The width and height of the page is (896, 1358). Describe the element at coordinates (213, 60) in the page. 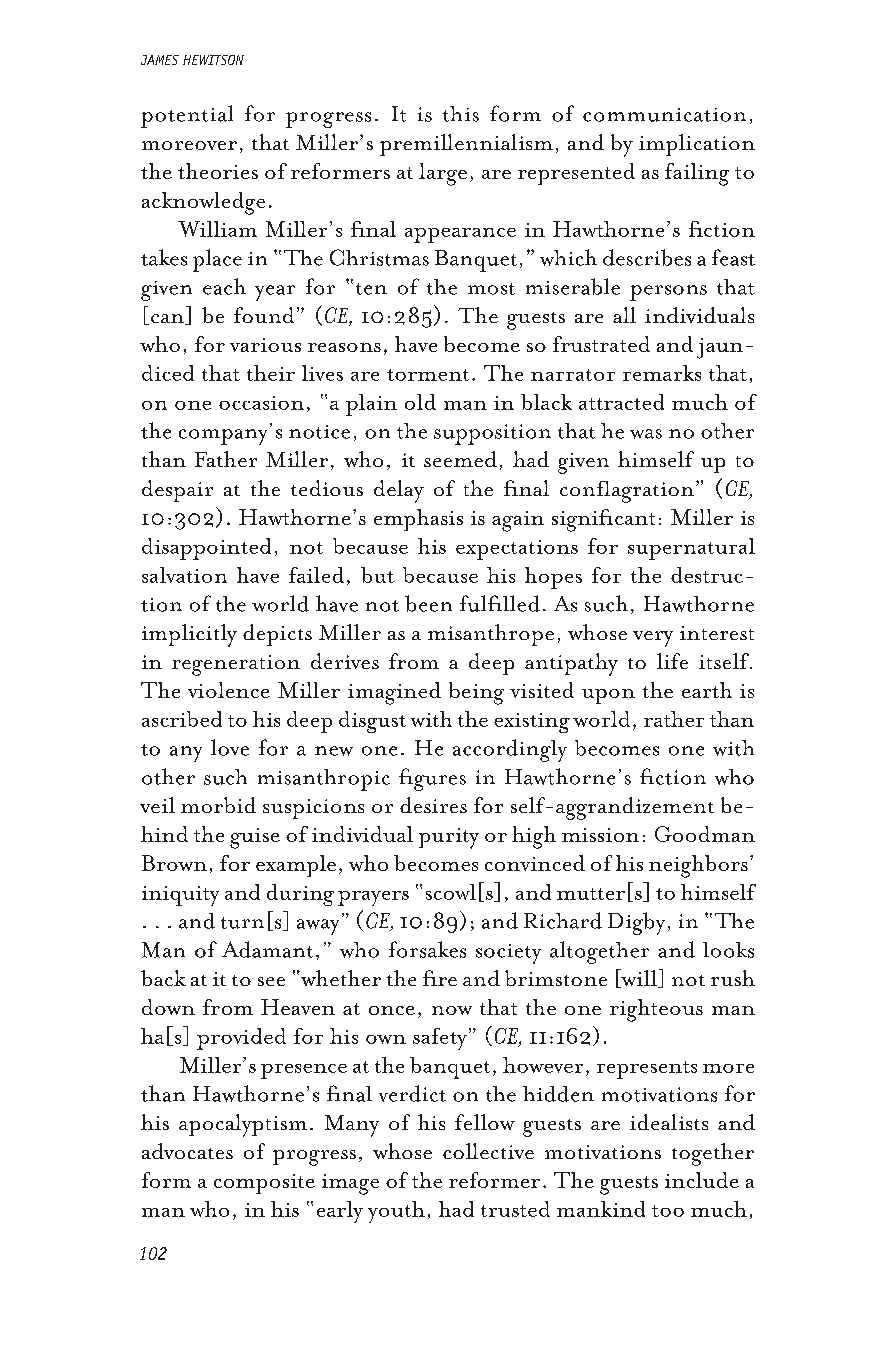

I see `hewitson` at that location.
